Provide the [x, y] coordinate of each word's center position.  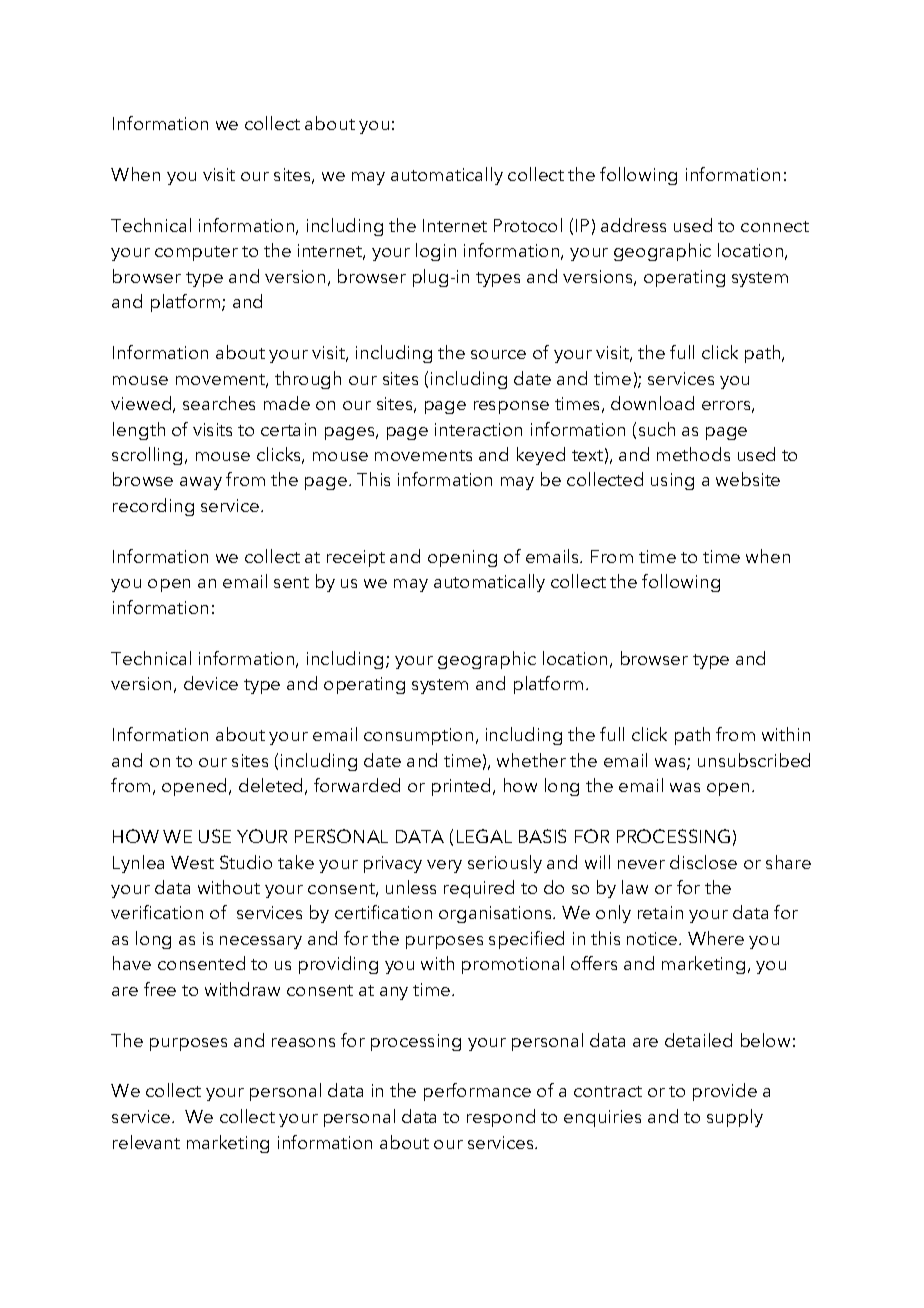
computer [196, 253]
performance [477, 1092]
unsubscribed [754, 760]
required [479, 889]
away [201, 483]
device [211, 683]
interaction [478, 429]
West [192, 862]
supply [735, 1118]
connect [775, 226]
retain [660, 912]
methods [693, 454]
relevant [146, 1142]
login [436, 252]
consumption [418, 736]
